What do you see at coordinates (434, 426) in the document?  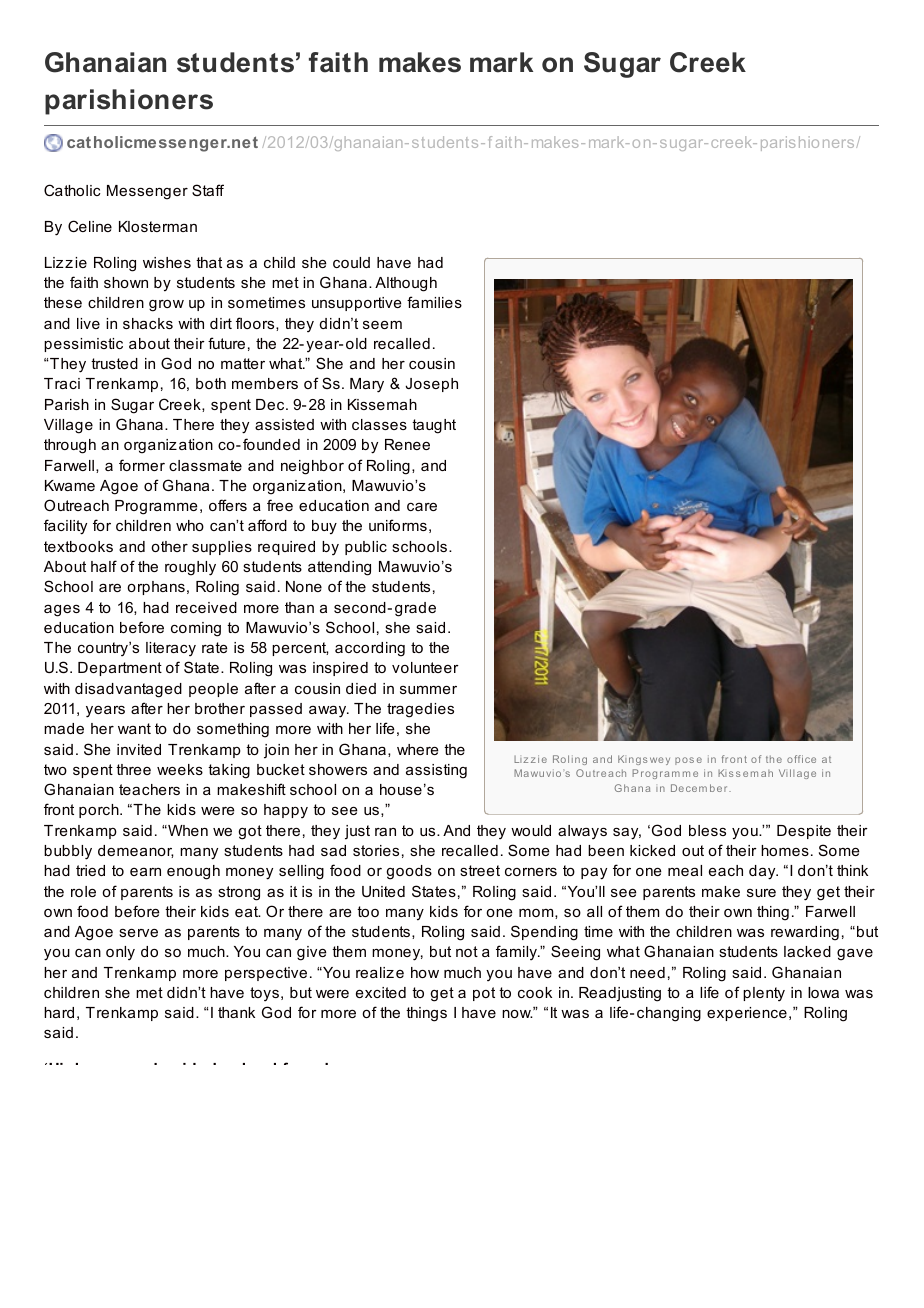 I see `taught` at bounding box center [434, 426].
